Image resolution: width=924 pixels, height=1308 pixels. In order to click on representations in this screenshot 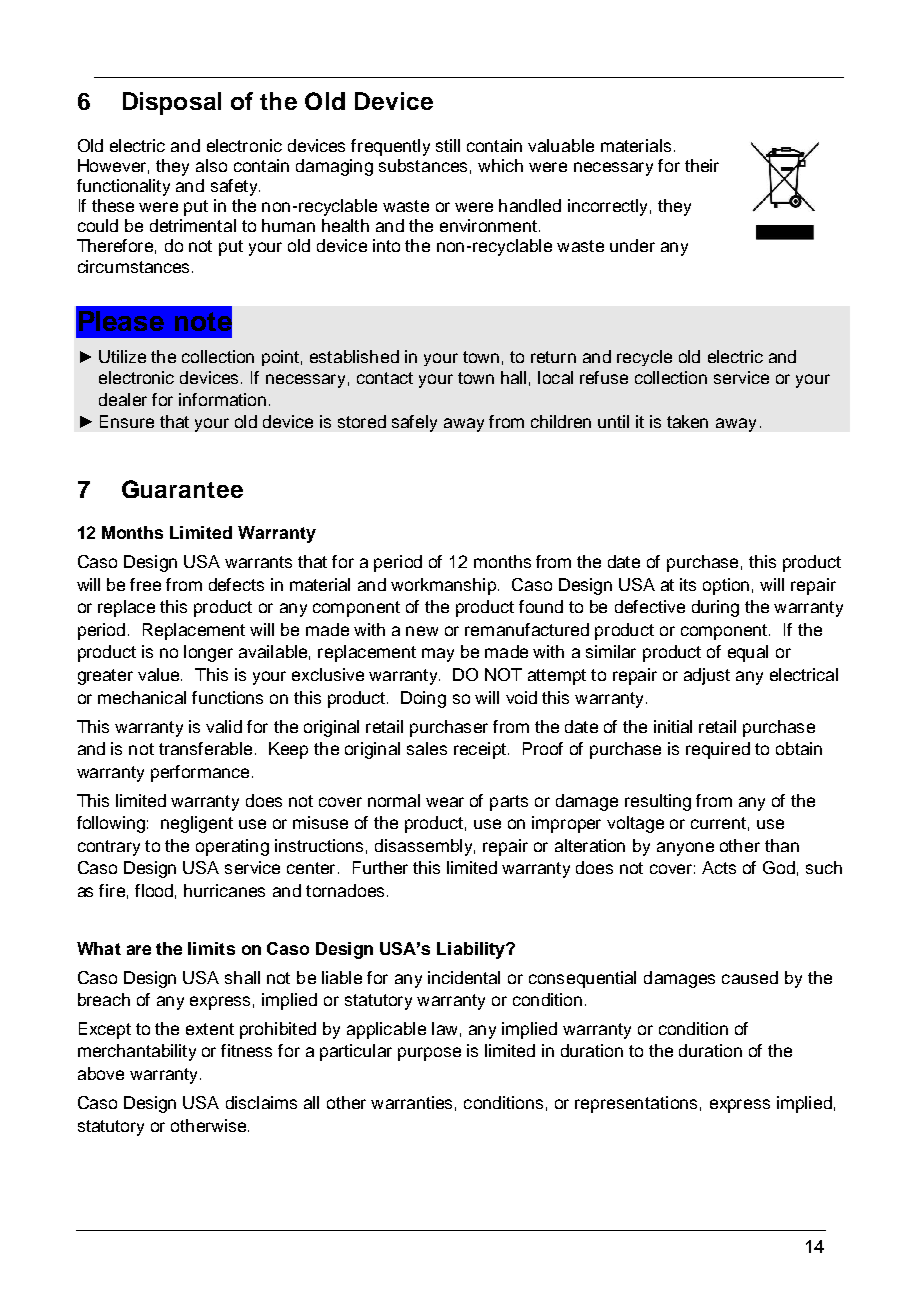, I will do `click(636, 1104)`.
